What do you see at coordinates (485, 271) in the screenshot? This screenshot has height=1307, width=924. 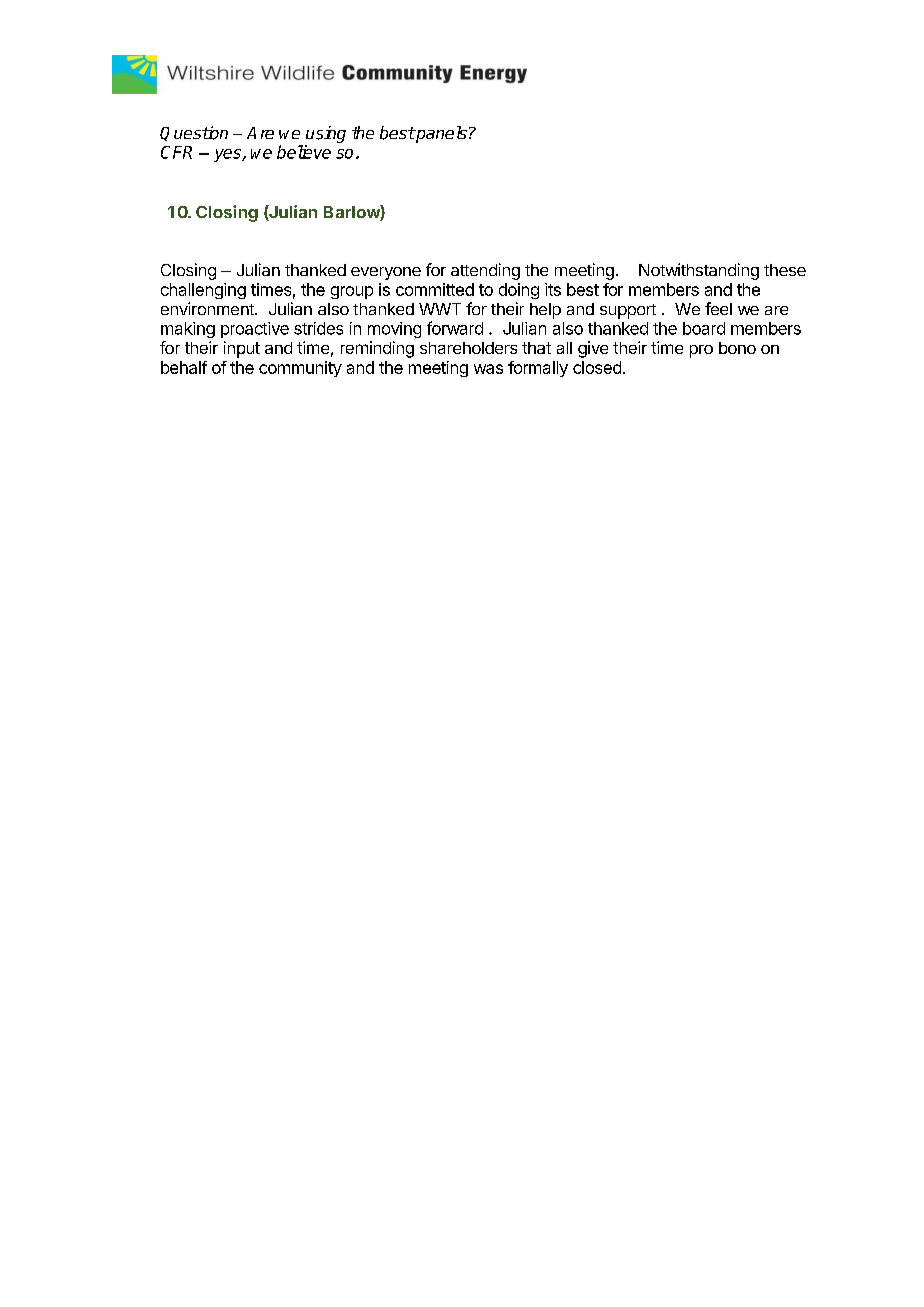 I see `attending` at bounding box center [485, 271].
